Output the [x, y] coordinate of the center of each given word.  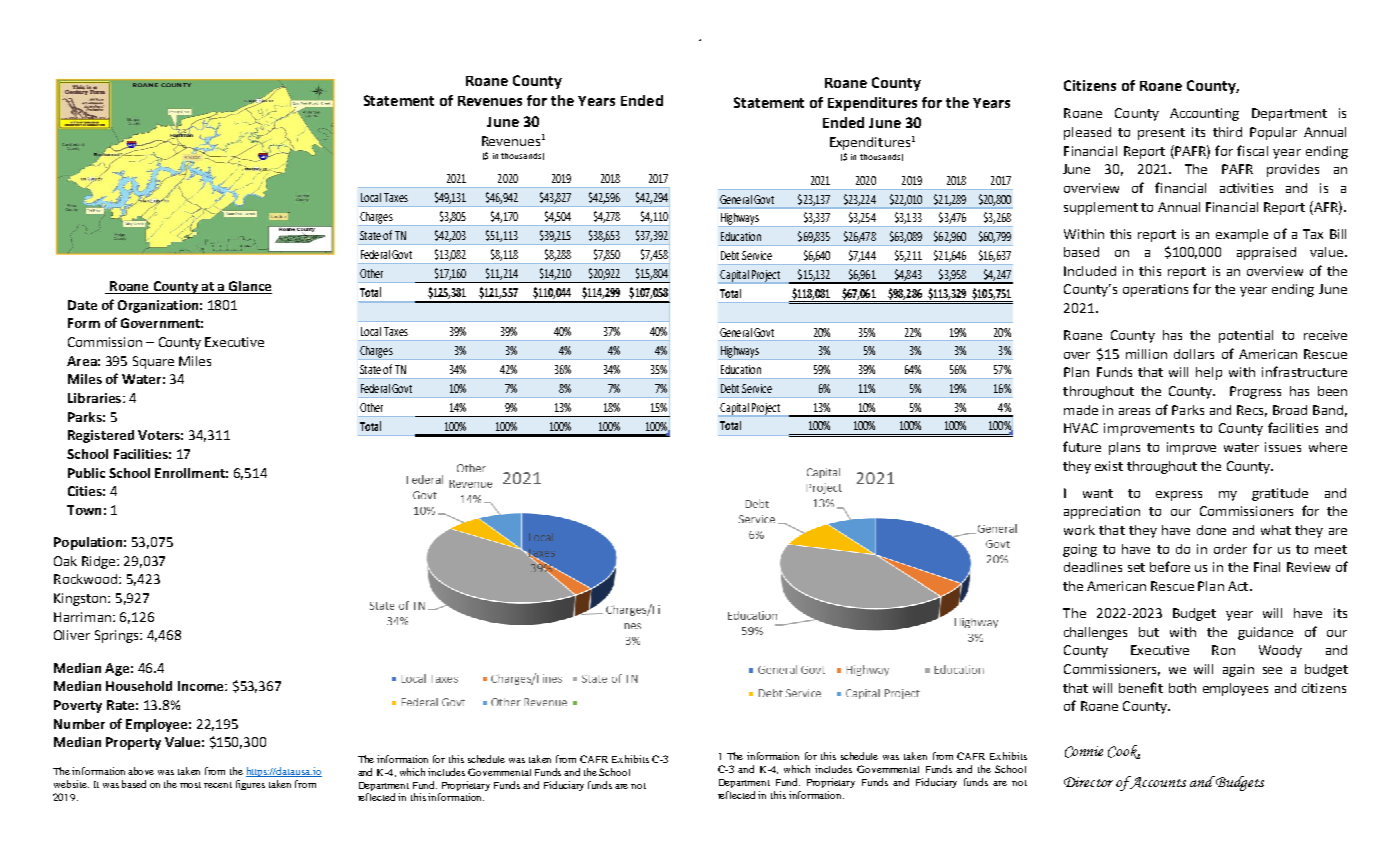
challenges [1095, 633]
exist [1109, 466]
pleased [1087, 133]
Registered [101, 436]
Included [1090, 271]
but [1149, 632]
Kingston [81, 599]
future [1082, 446]
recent [218, 785]
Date [82, 305]
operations [1155, 290]
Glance [249, 287]
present [1161, 134]
